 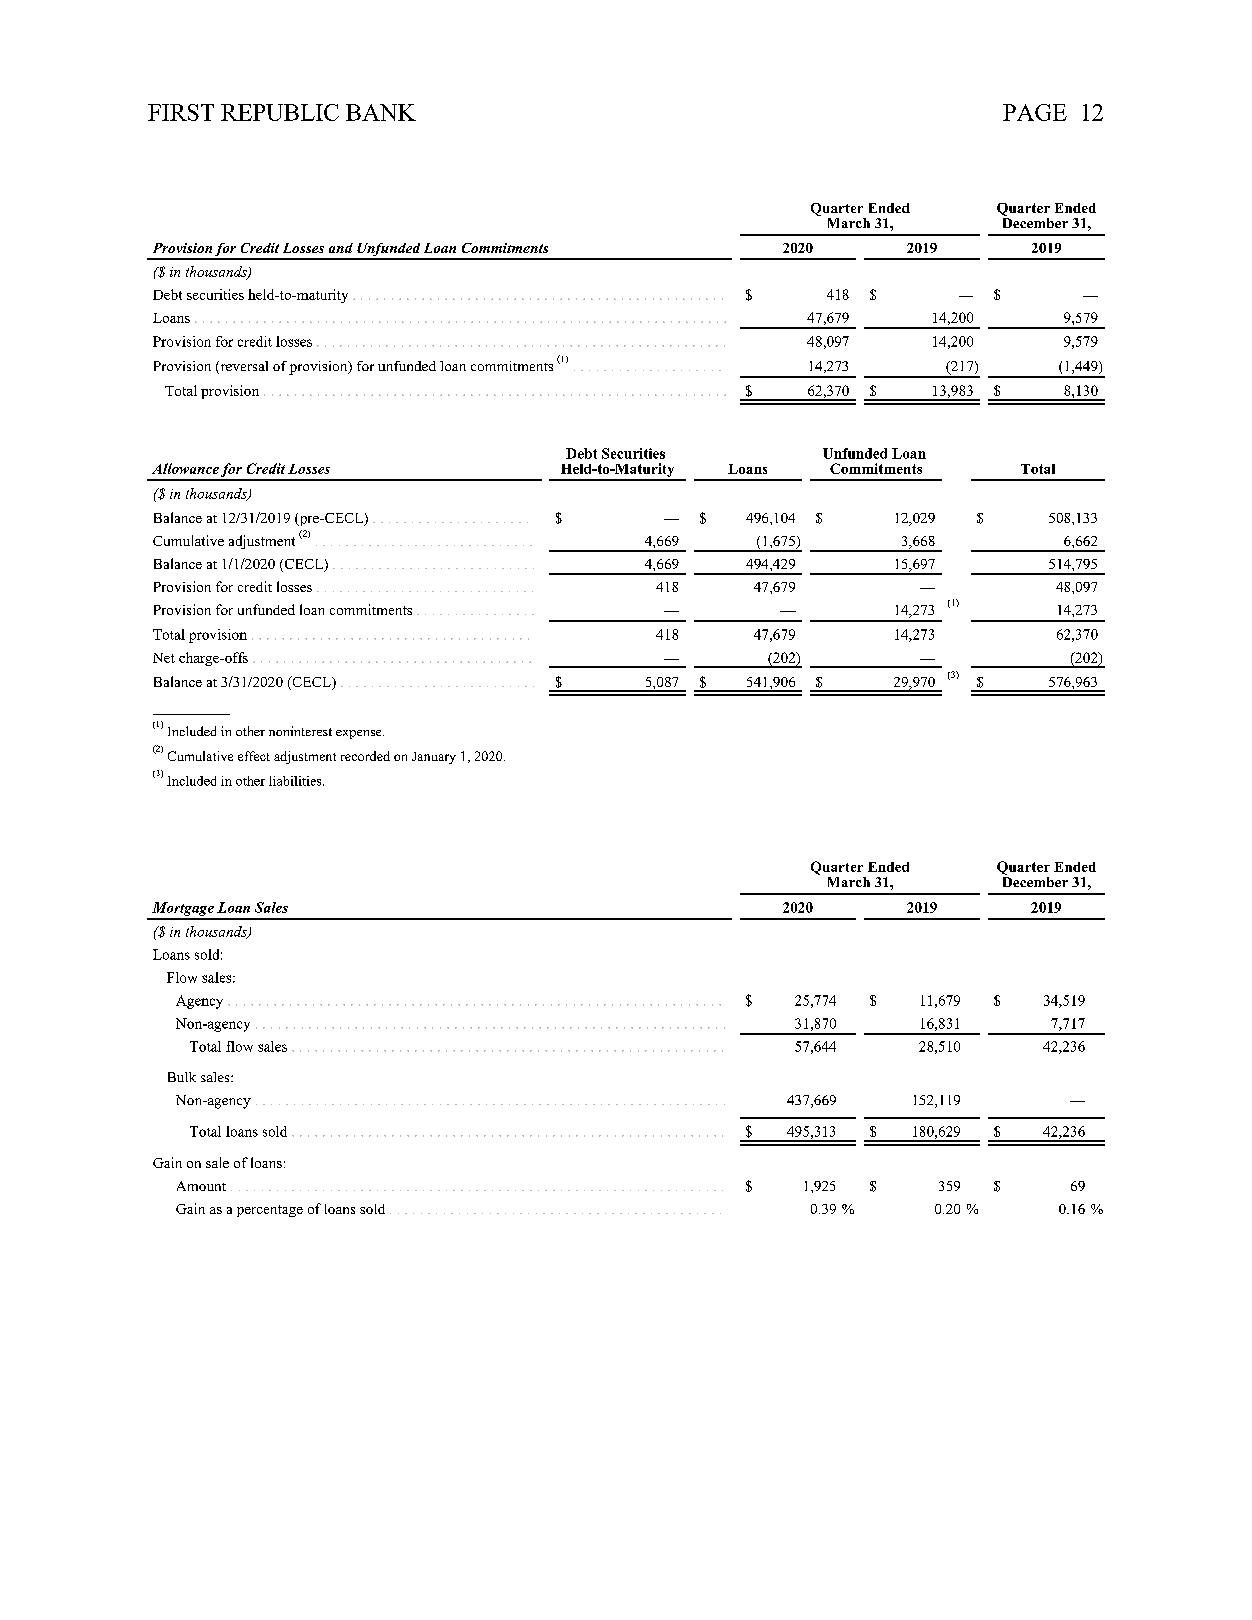 What do you see at coordinates (280, 112) in the document?
I see `REPUBLIC` at bounding box center [280, 112].
